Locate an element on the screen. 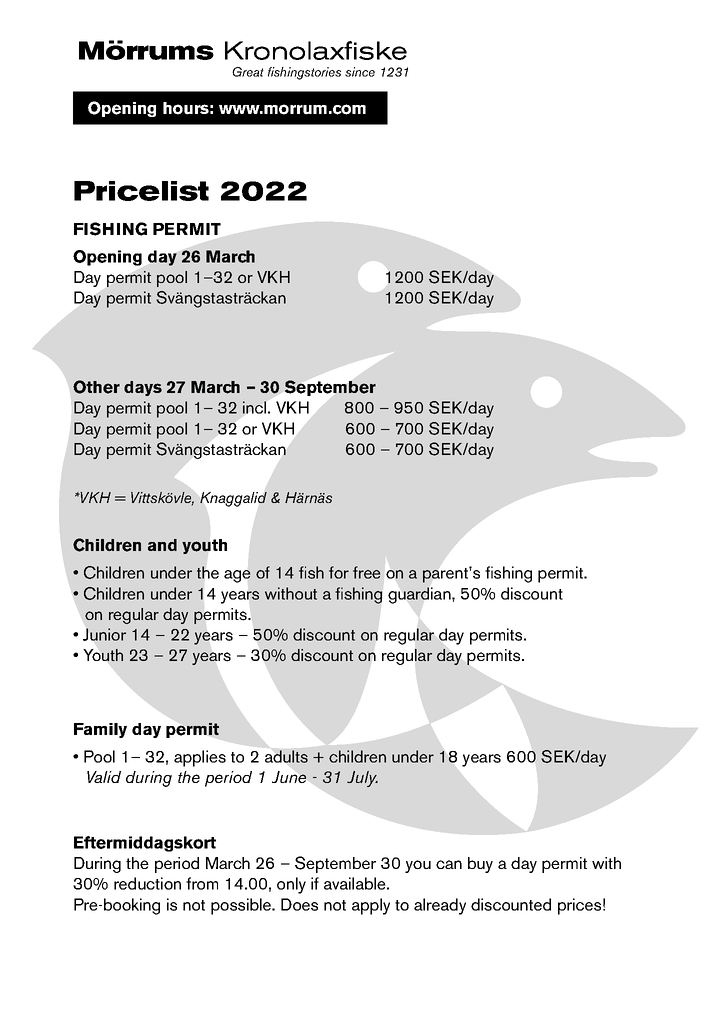 The width and height of the screenshot is (721, 1023). guardian is located at coordinates (420, 595).
